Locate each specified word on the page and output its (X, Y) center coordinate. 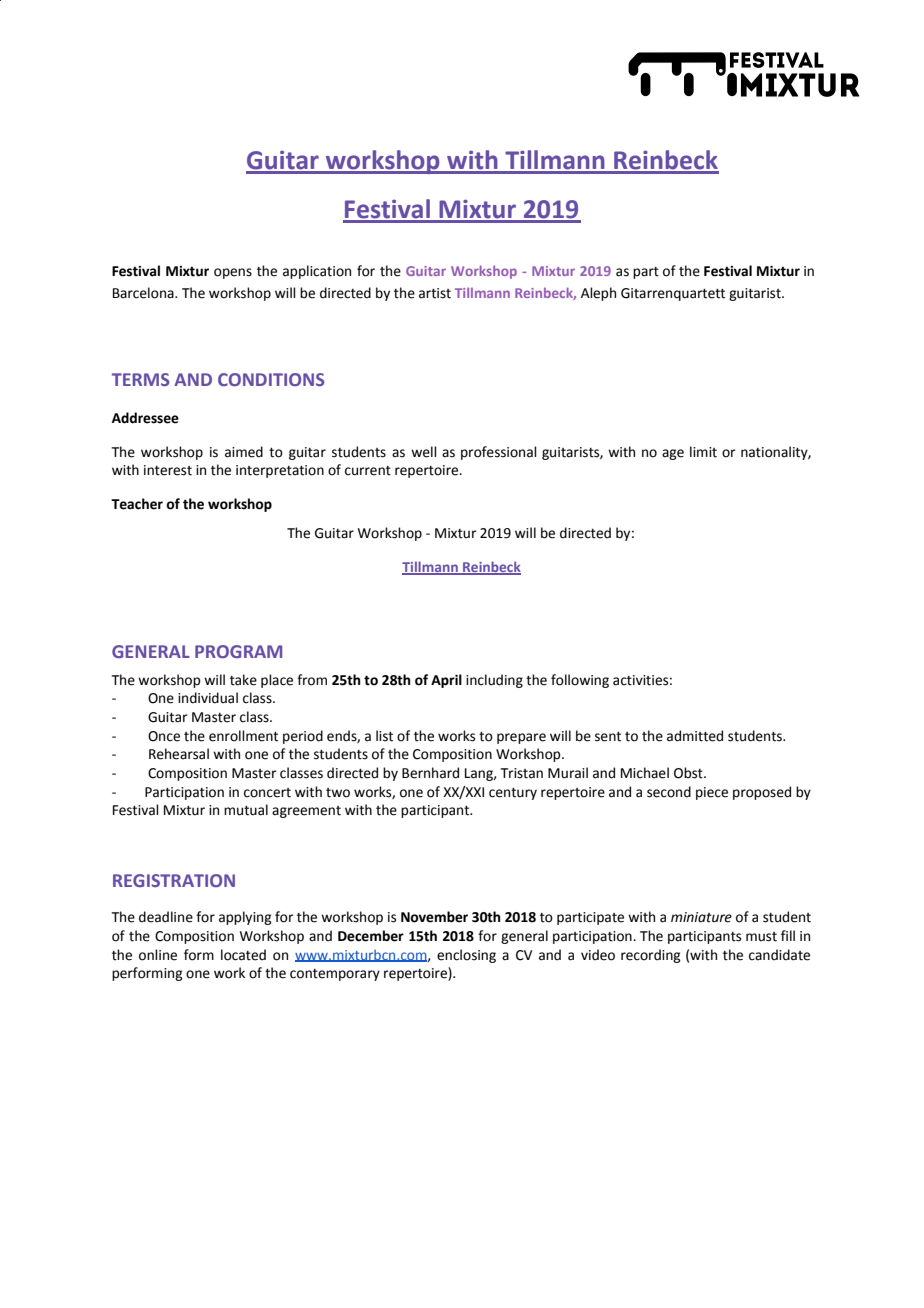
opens (233, 273)
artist (435, 293)
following (580, 681)
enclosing (466, 956)
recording (651, 956)
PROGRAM (238, 651)
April (446, 681)
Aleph (598, 294)
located (243, 955)
